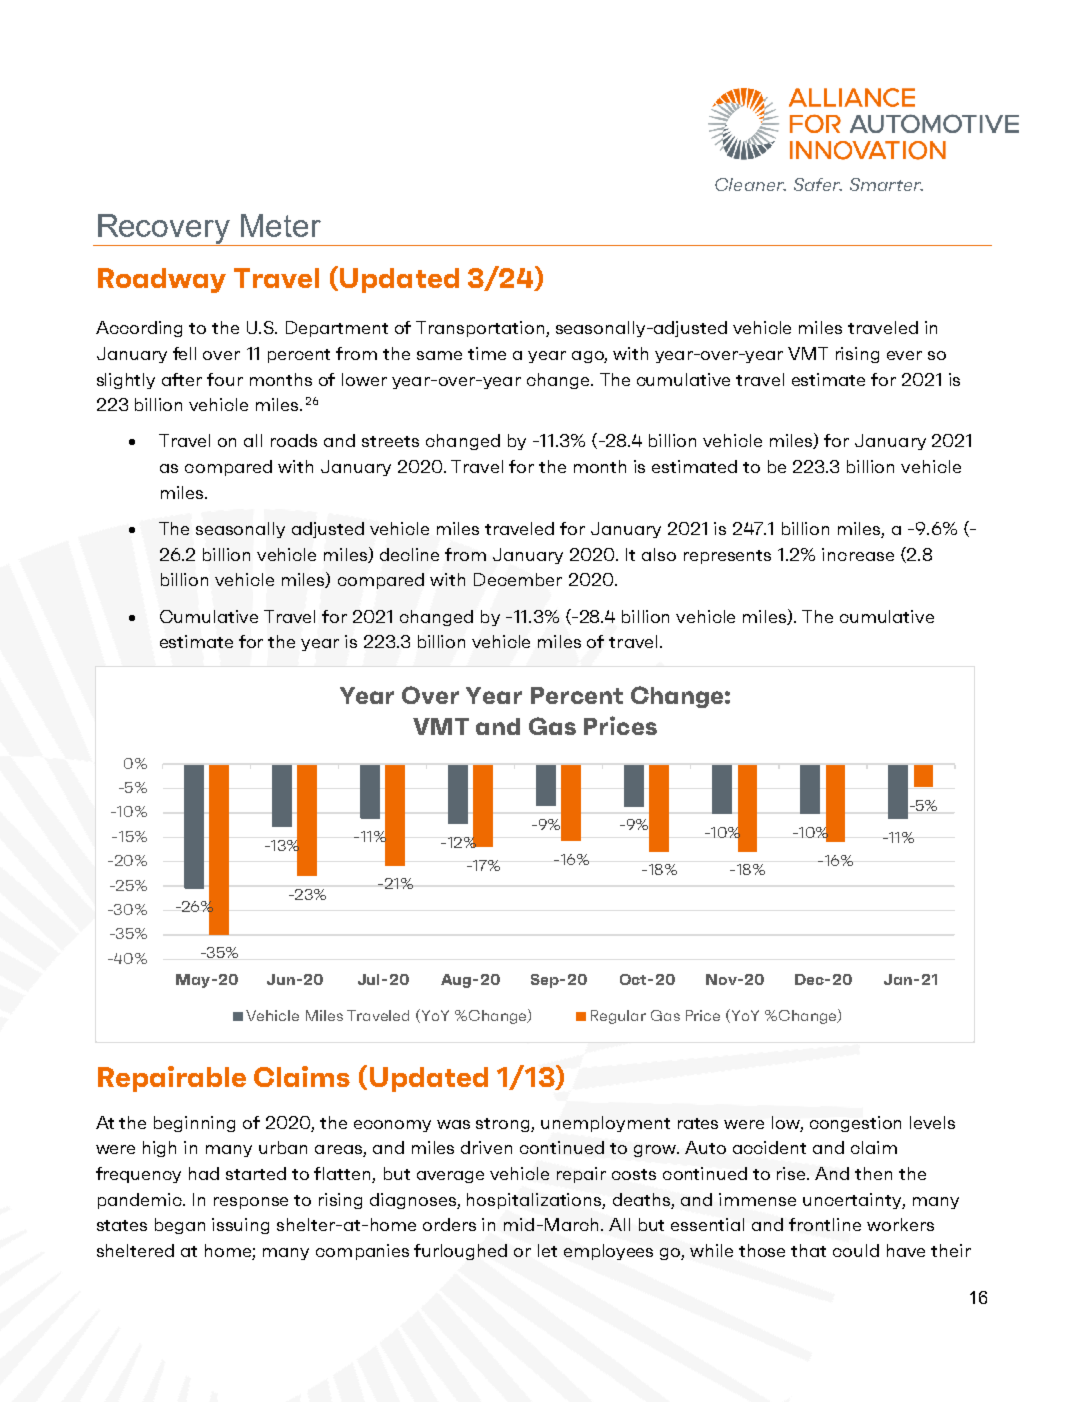  Describe the element at coordinates (818, 184) in the screenshot. I see `Safer` at that location.
